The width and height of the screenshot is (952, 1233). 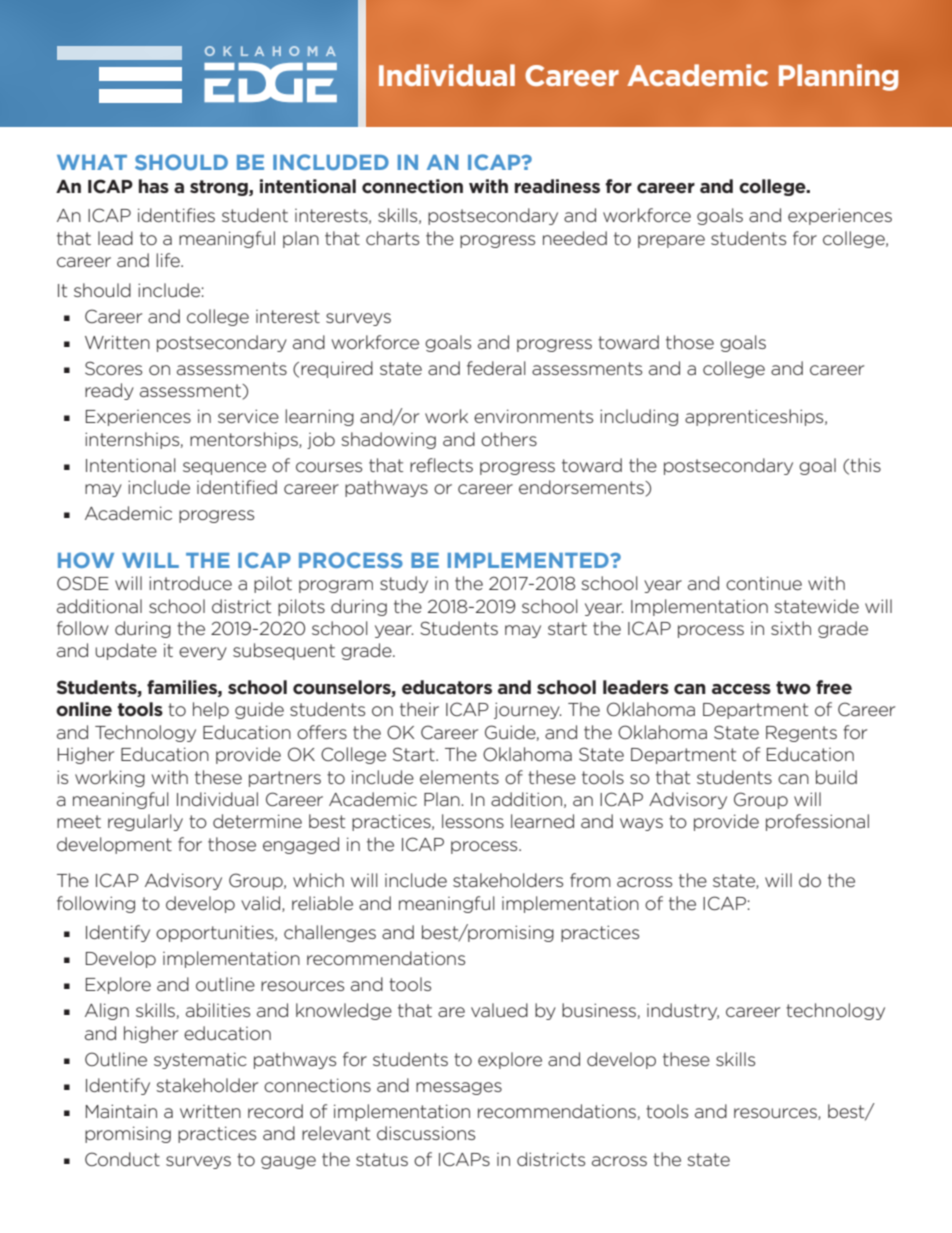 What do you see at coordinates (683, 1011) in the screenshot?
I see `industry` at bounding box center [683, 1011].
